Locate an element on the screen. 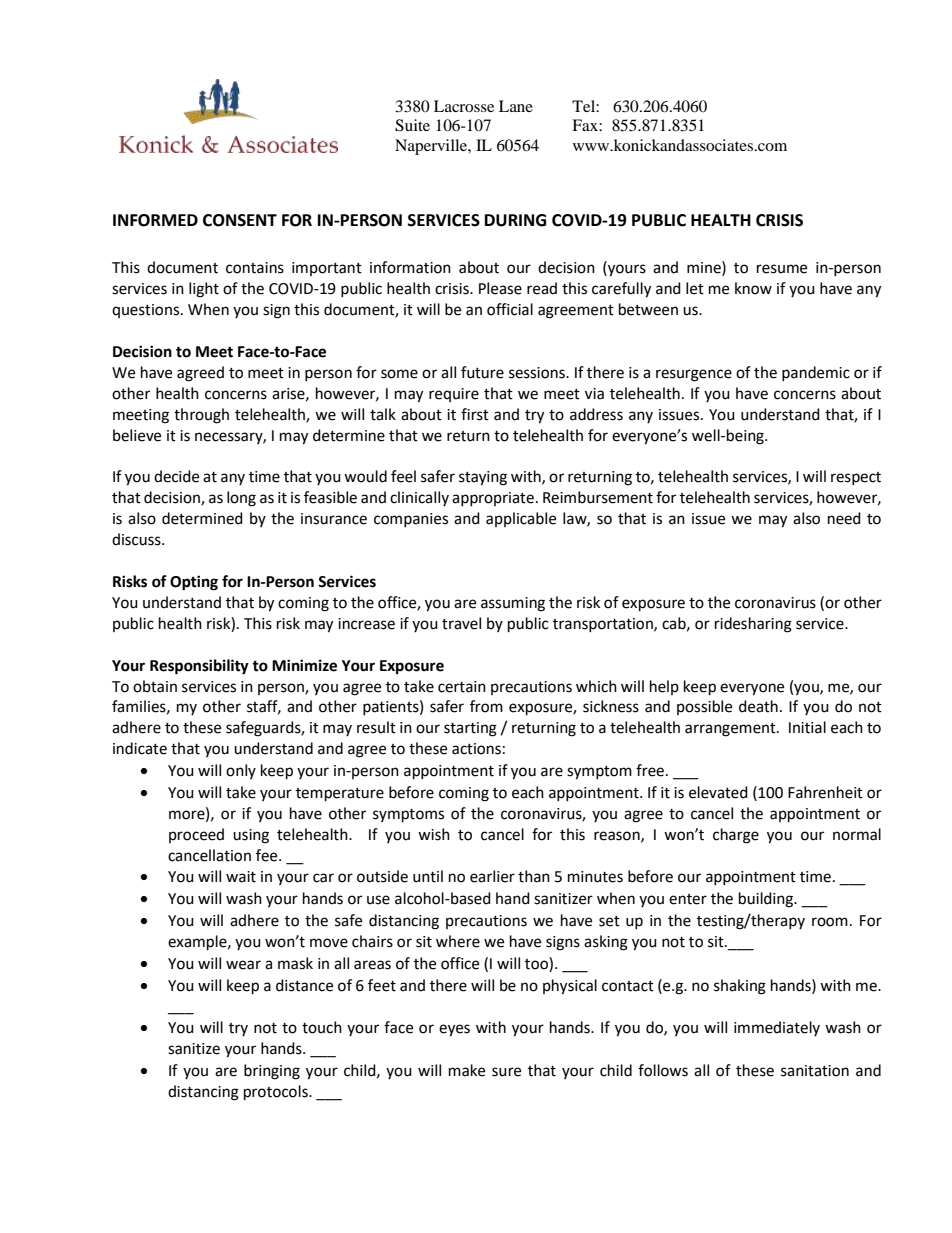 This screenshot has height=1233, width=952. bringing is located at coordinates (272, 1072).
